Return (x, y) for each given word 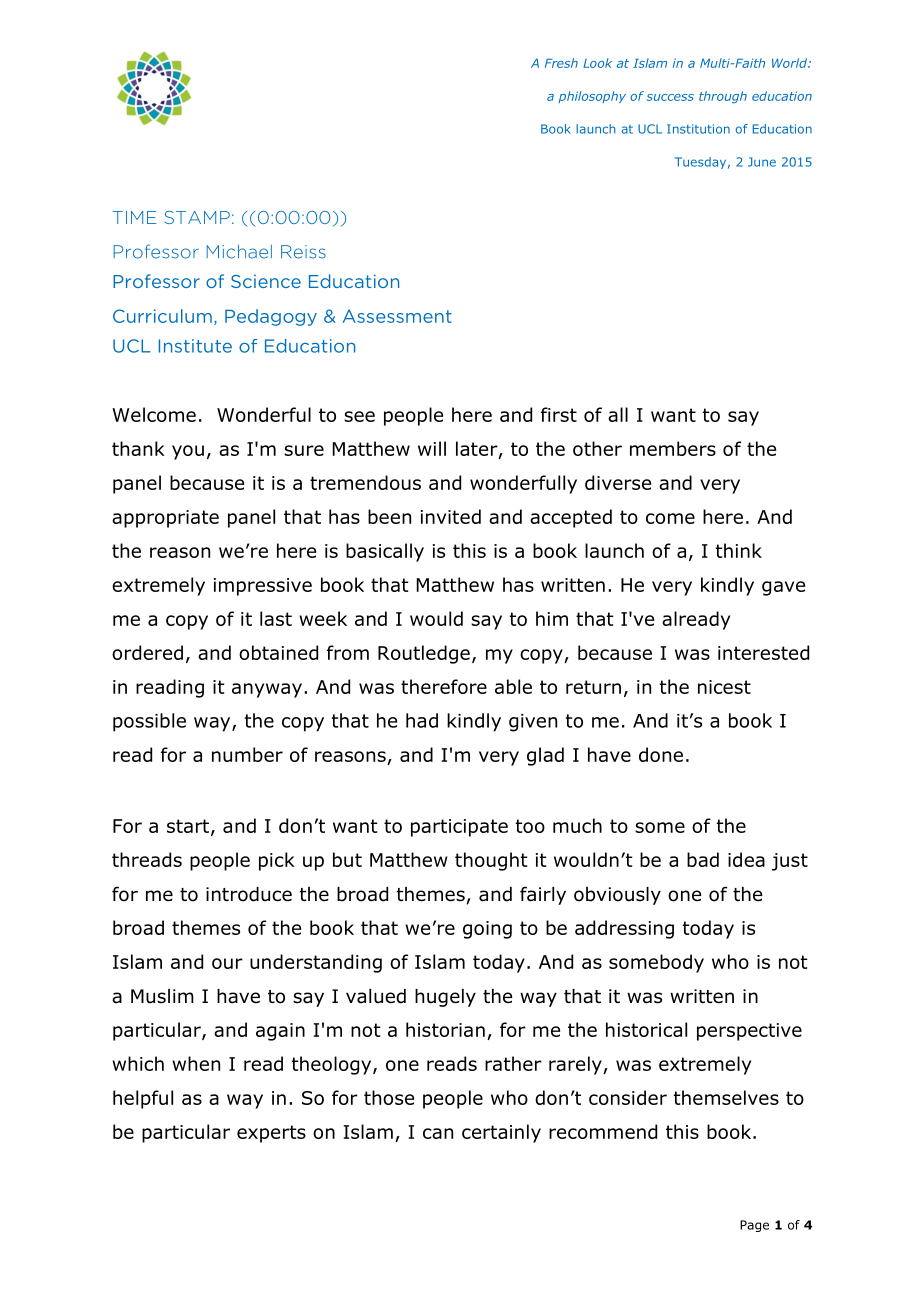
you (188, 452)
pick (277, 861)
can (438, 1133)
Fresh (561, 63)
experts (271, 1134)
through (723, 97)
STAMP (197, 217)
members (673, 448)
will (432, 448)
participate (459, 828)
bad (703, 859)
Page (754, 1226)
